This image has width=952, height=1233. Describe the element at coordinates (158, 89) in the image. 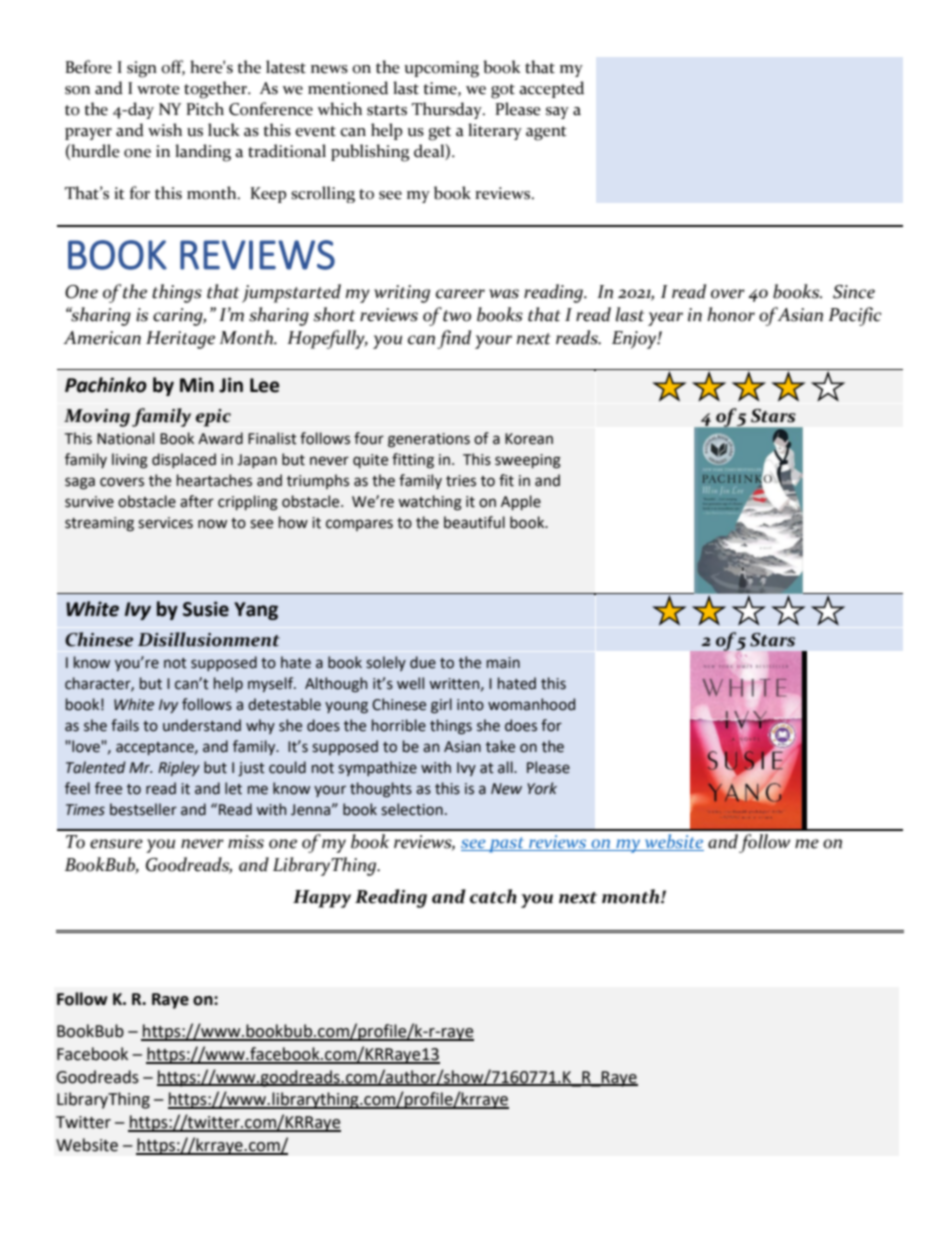

I see `wrote` at that location.
